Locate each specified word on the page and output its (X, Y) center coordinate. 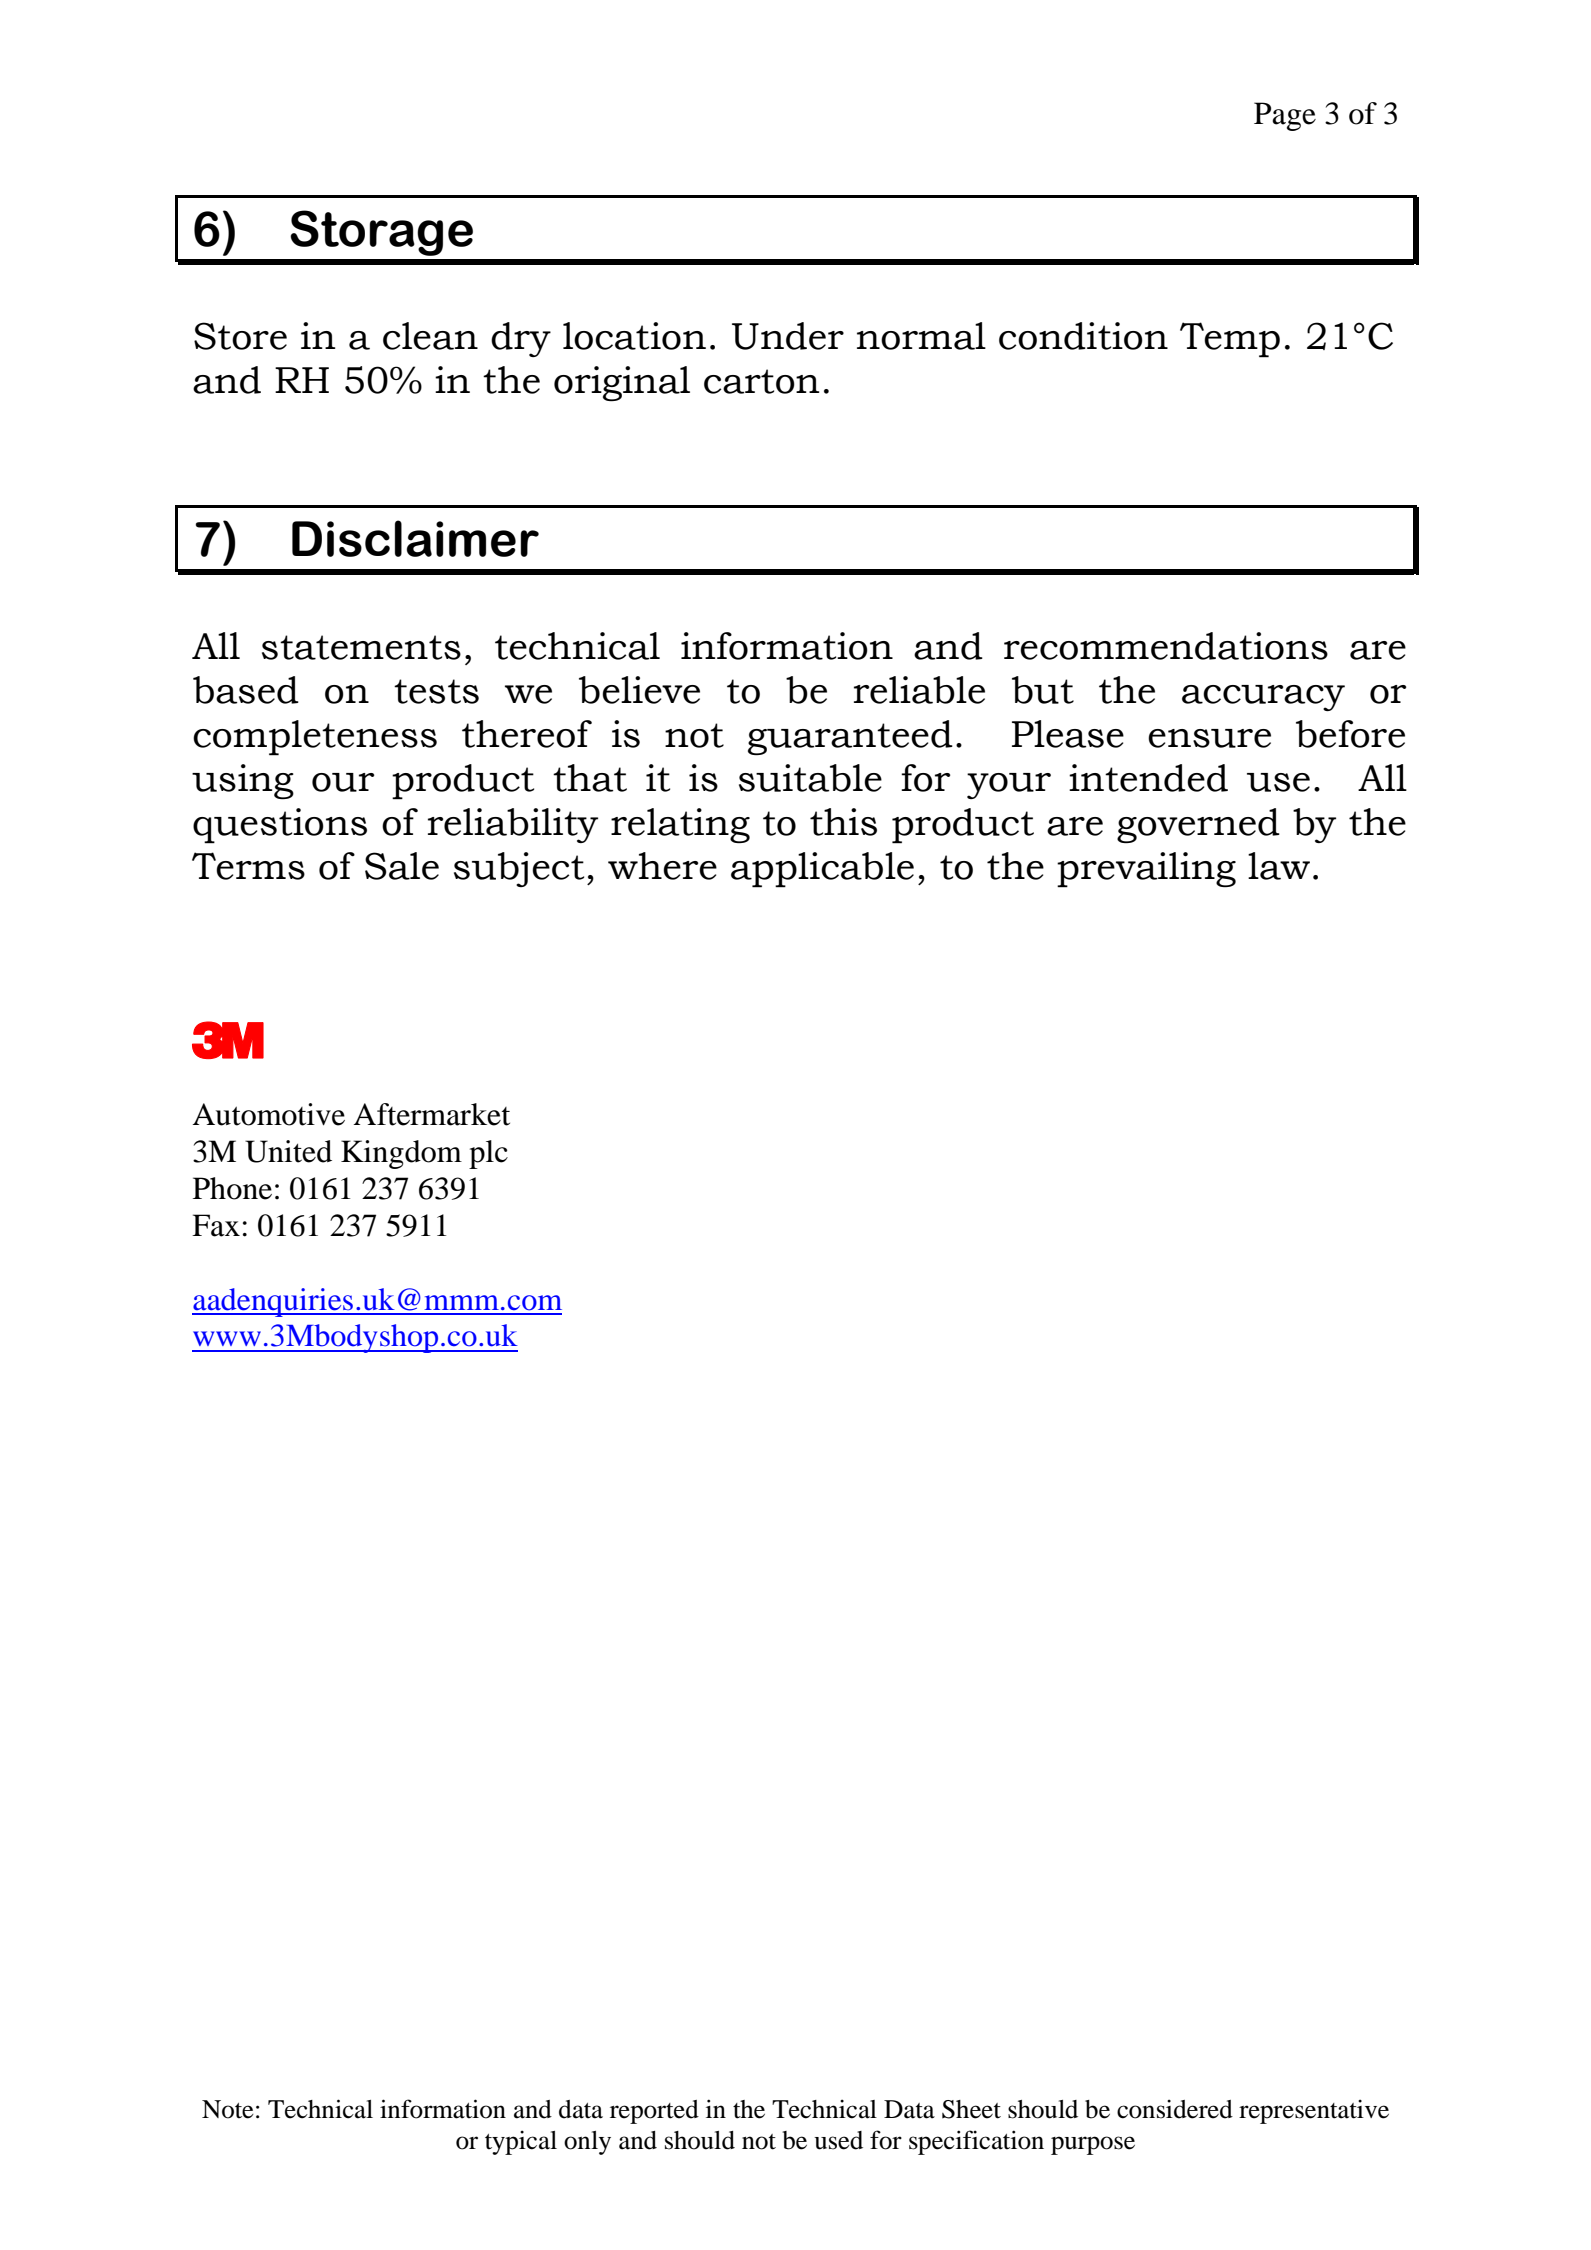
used (838, 2140)
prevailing (1146, 870)
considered (1175, 2109)
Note (228, 2109)
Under (788, 336)
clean (430, 336)
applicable (822, 870)
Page (1285, 116)
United (288, 1151)
